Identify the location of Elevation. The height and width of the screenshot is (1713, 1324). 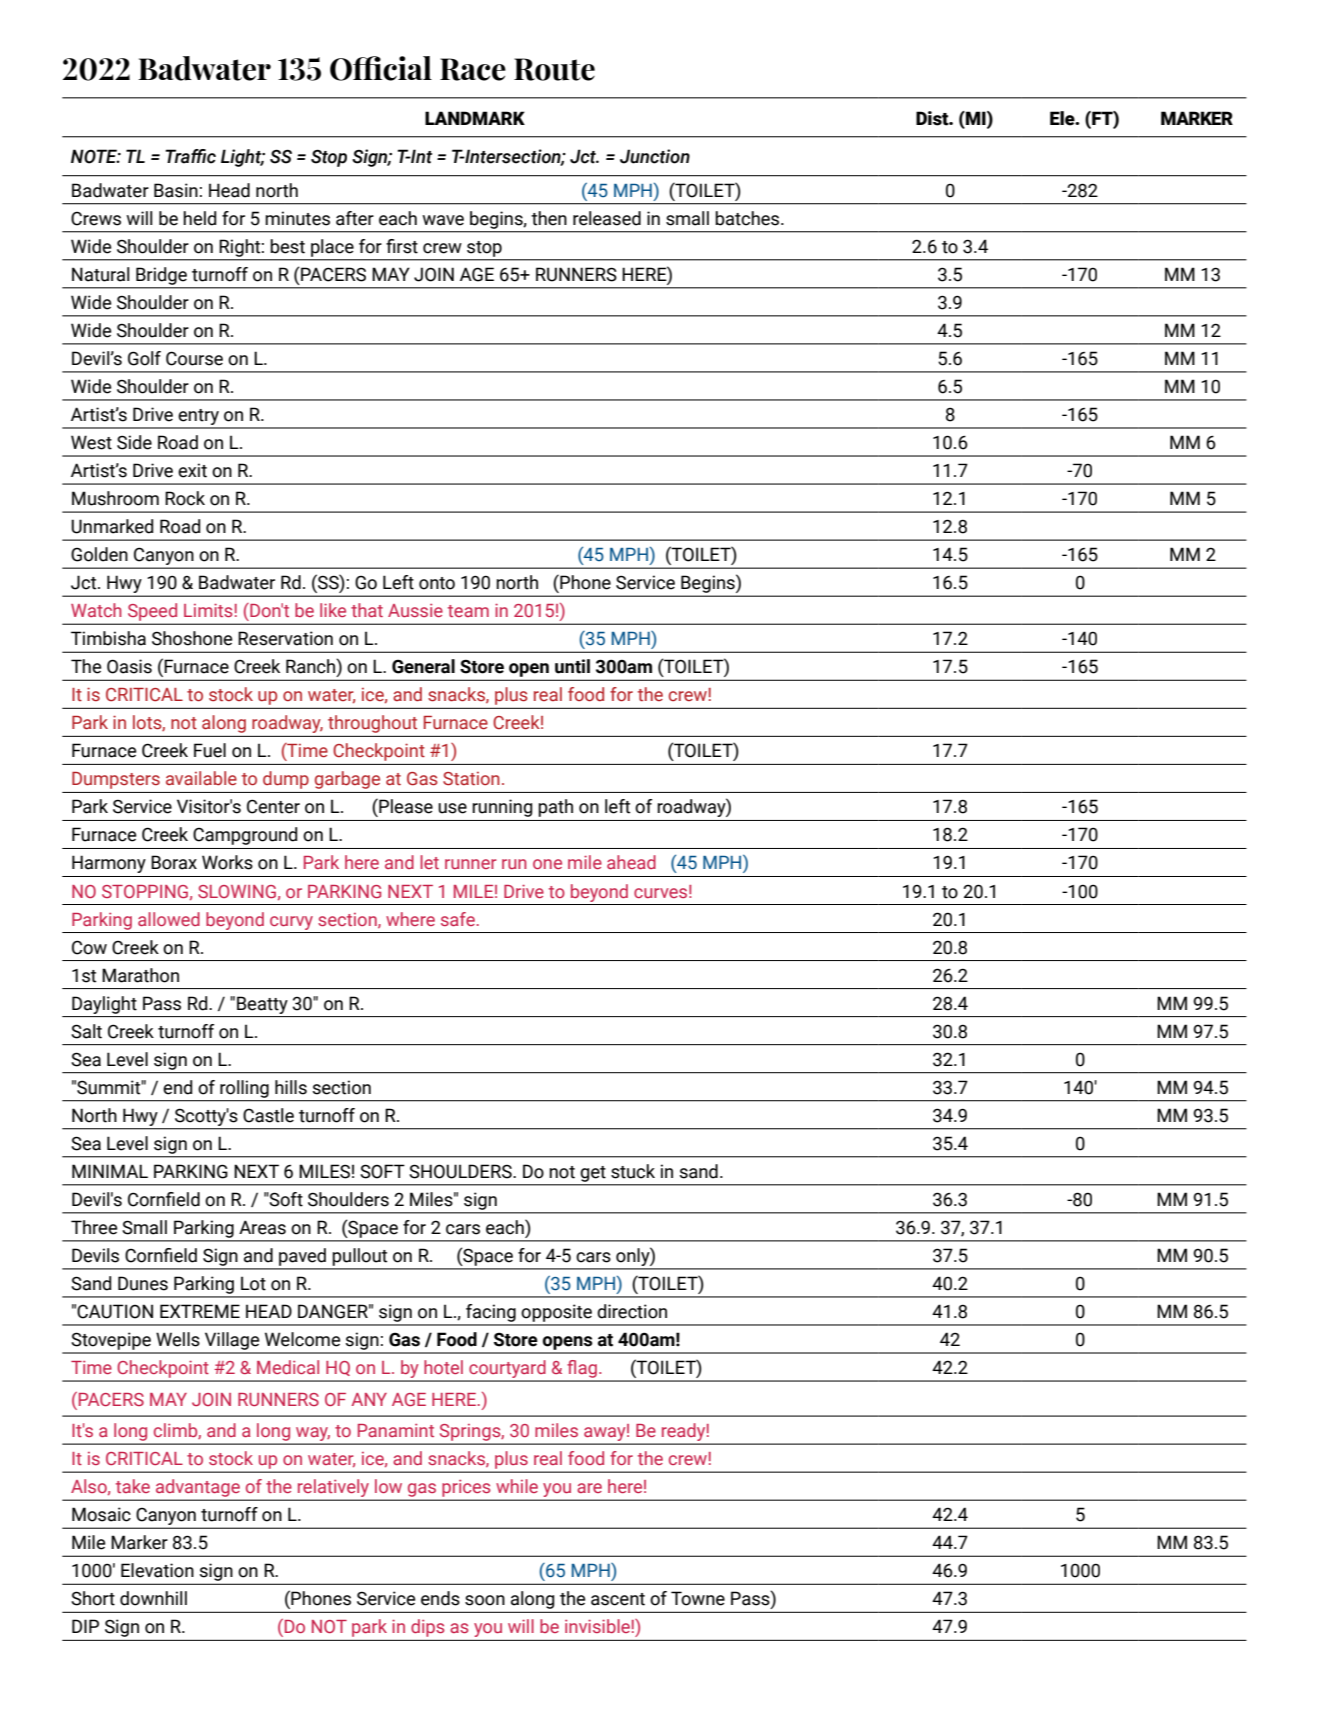
(157, 1570).
